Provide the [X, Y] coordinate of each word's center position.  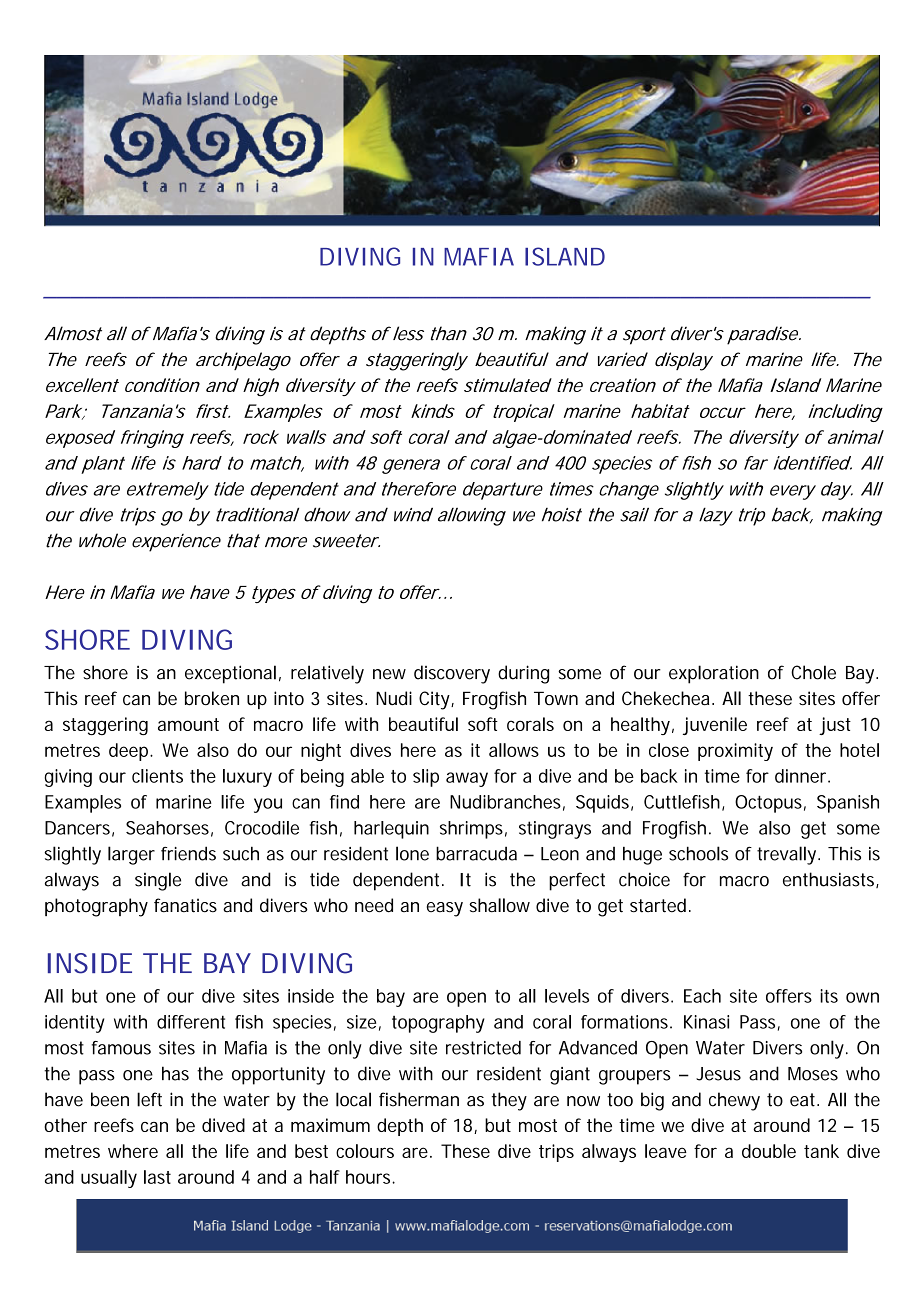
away [467, 779]
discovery [452, 674]
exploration [714, 674]
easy [445, 909]
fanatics [185, 905]
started [658, 905]
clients [157, 776]
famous [121, 1048]
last [157, 1177]
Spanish [848, 804]
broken [212, 698]
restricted [483, 1048]
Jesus [718, 1074]
